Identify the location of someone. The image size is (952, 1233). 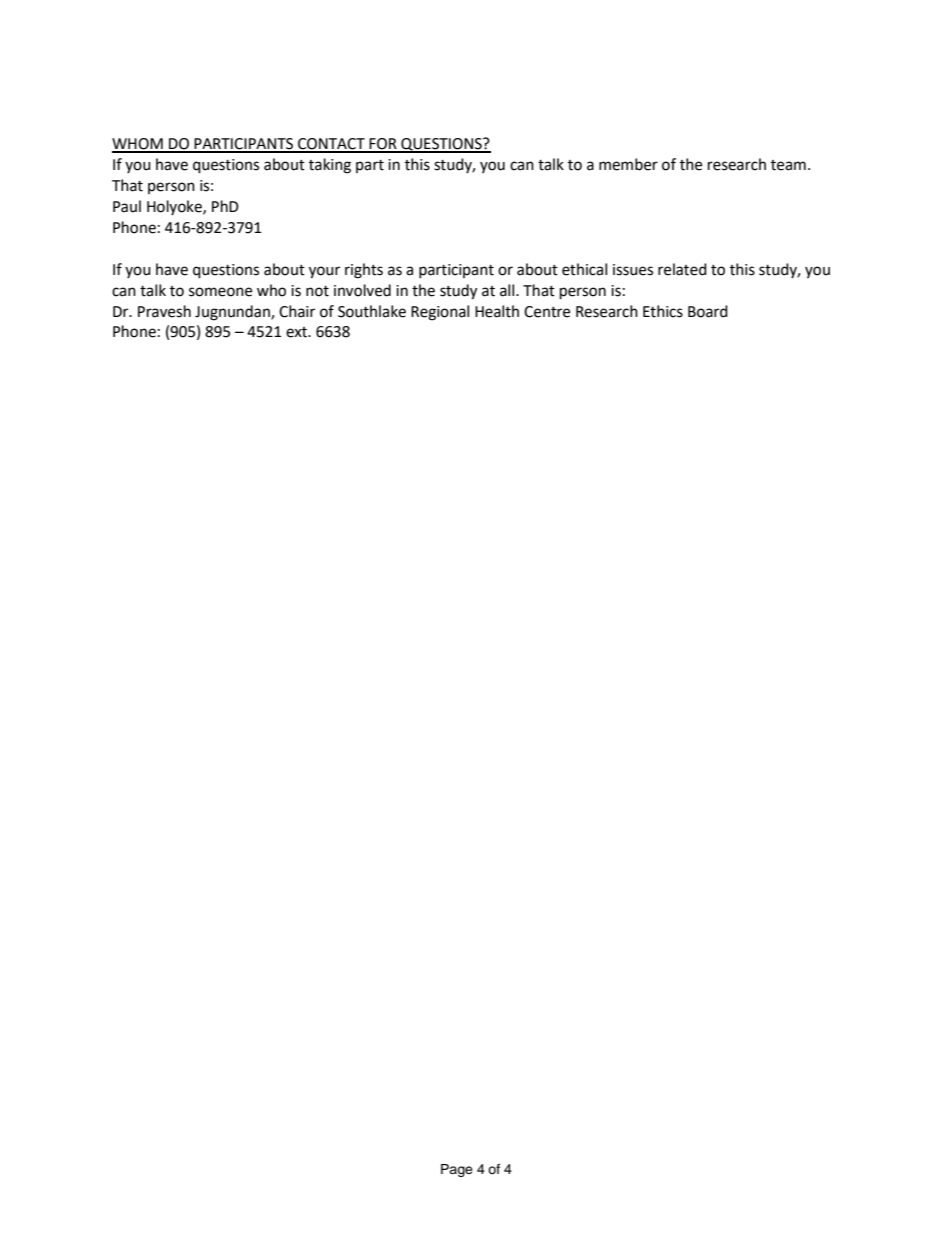
(220, 292).
